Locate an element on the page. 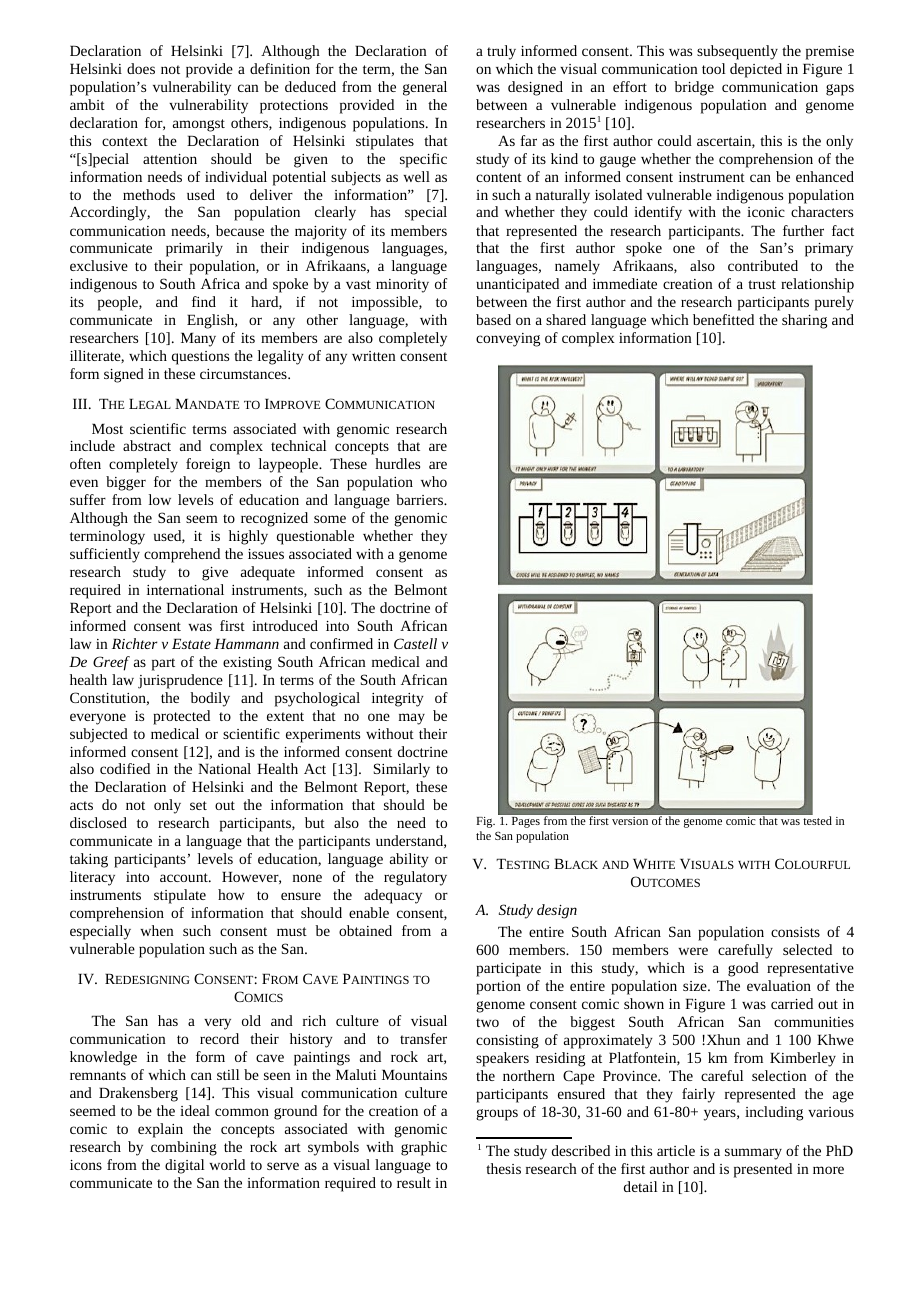 The height and width of the document is (1308, 924). benefitted is located at coordinates (723, 319).
